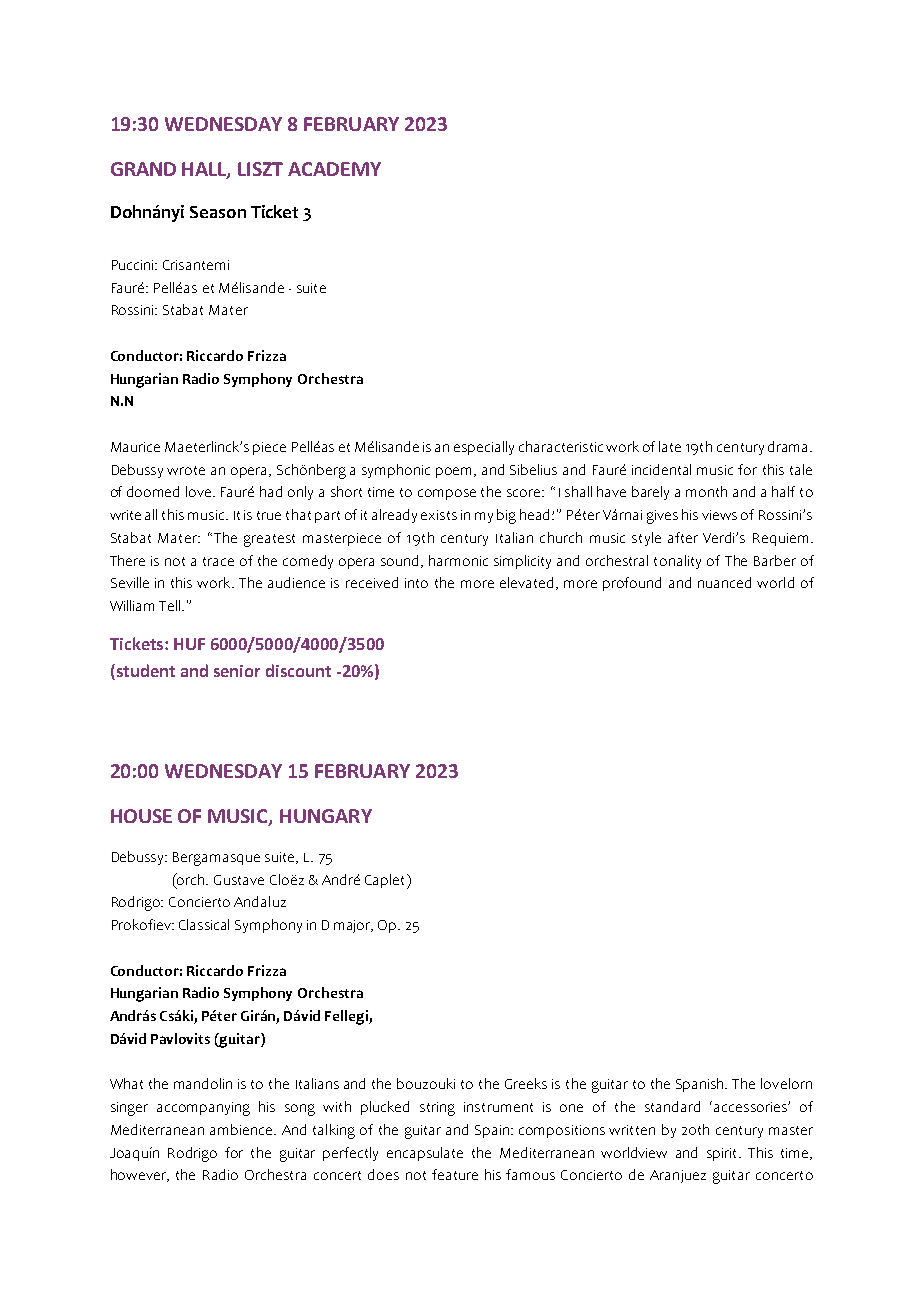 Image resolution: width=924 pixels, height=1308 pixels. I want to click on ambience, so click(242, 1129).
